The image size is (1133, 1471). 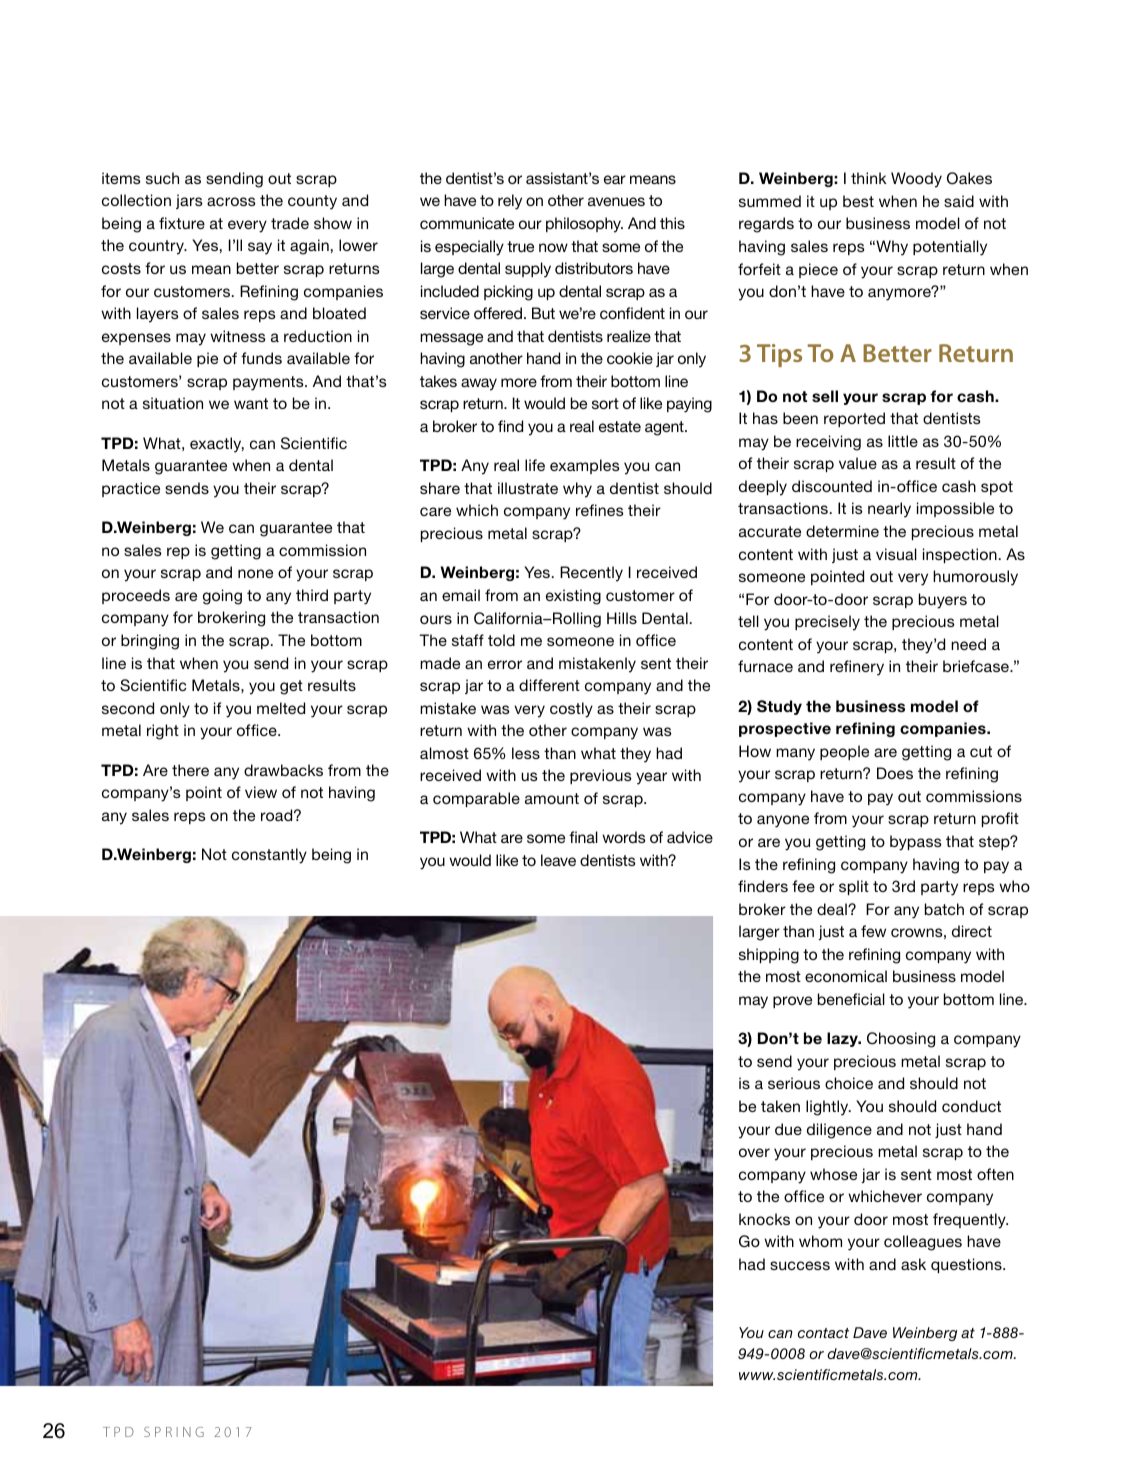 I want to click on none, so click(x=255, y=573).
